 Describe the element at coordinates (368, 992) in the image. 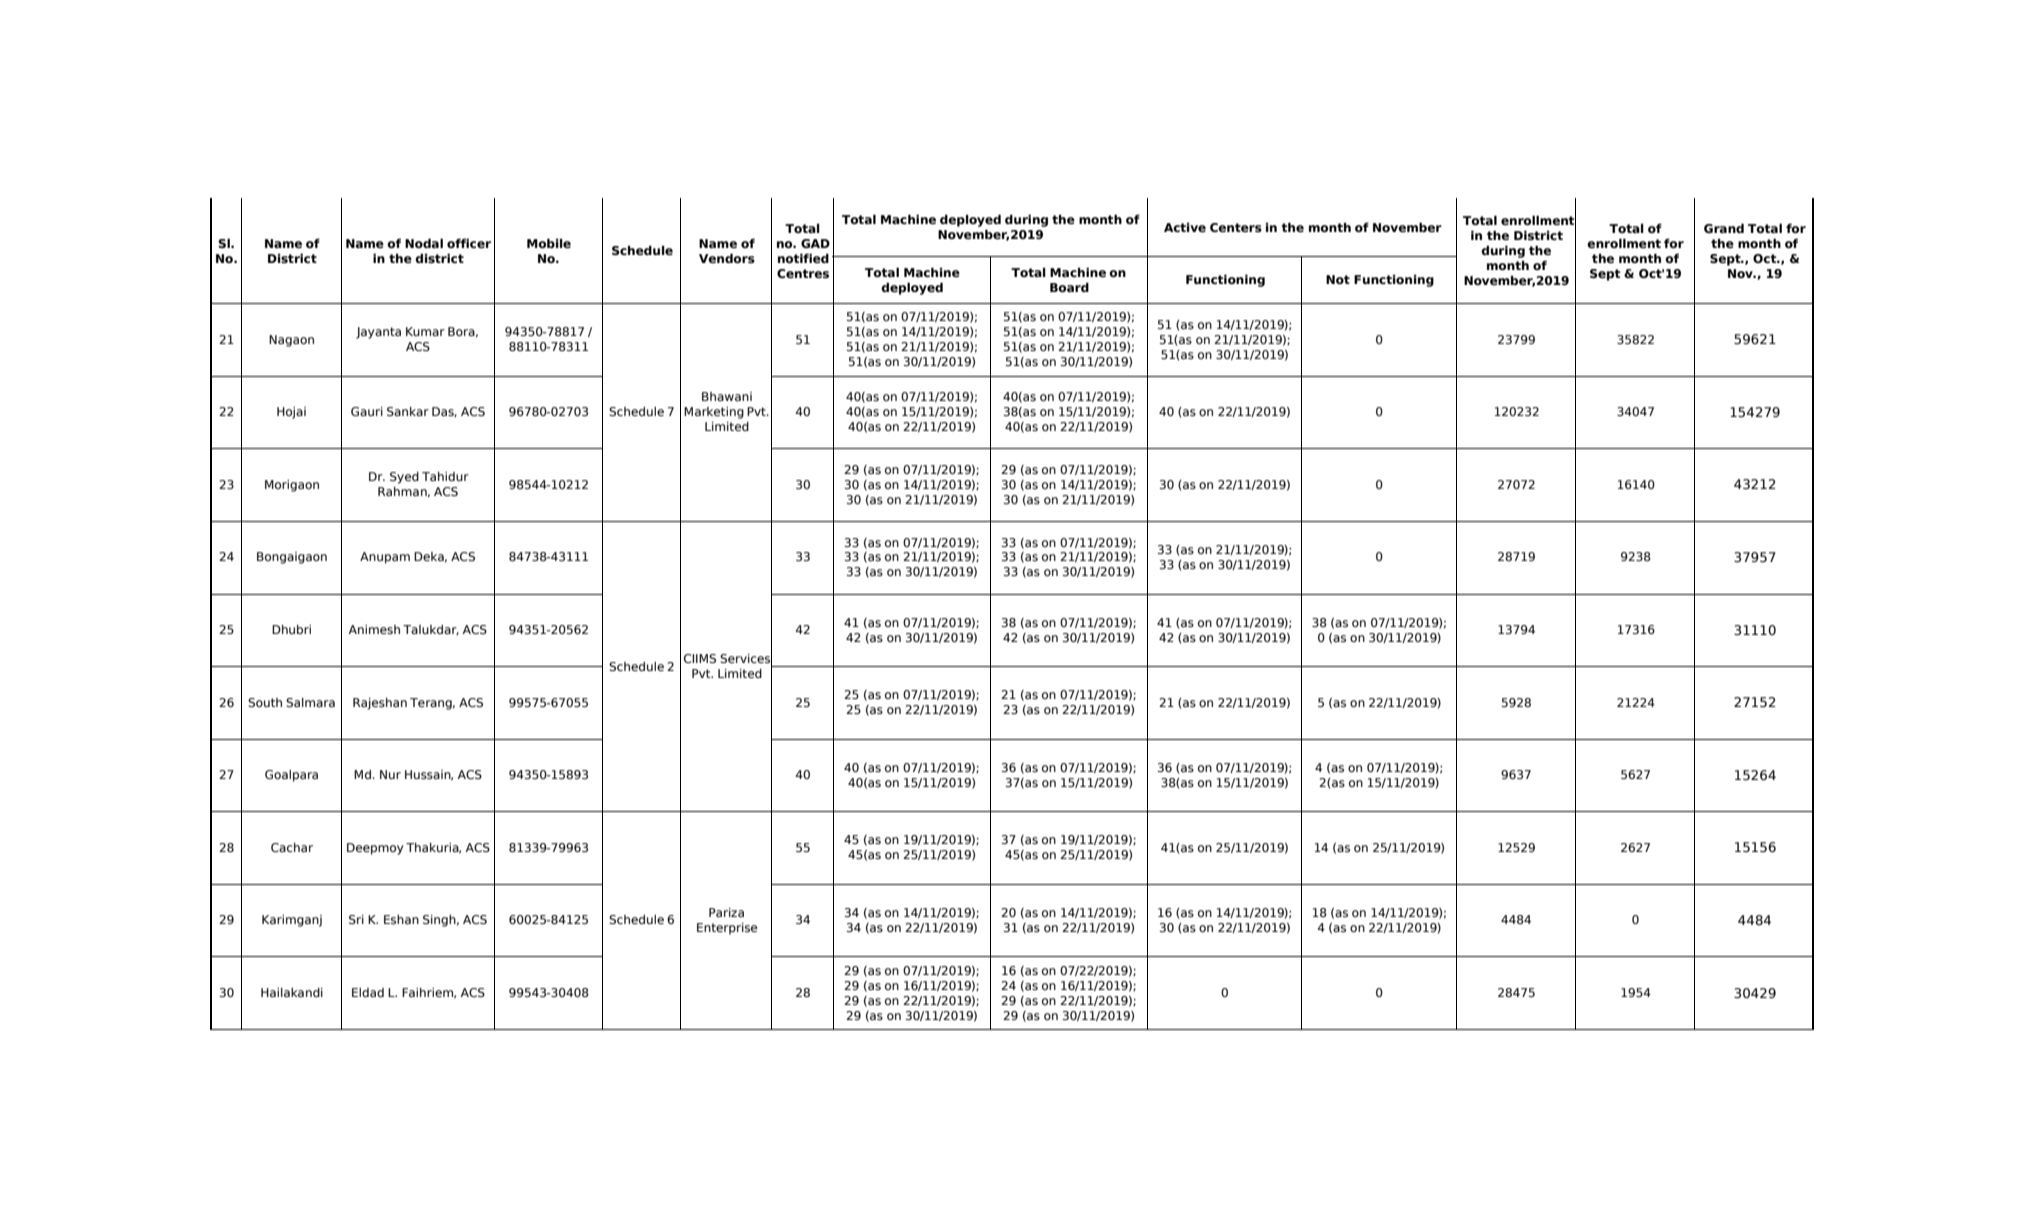

I see `Eldad` at that location.
